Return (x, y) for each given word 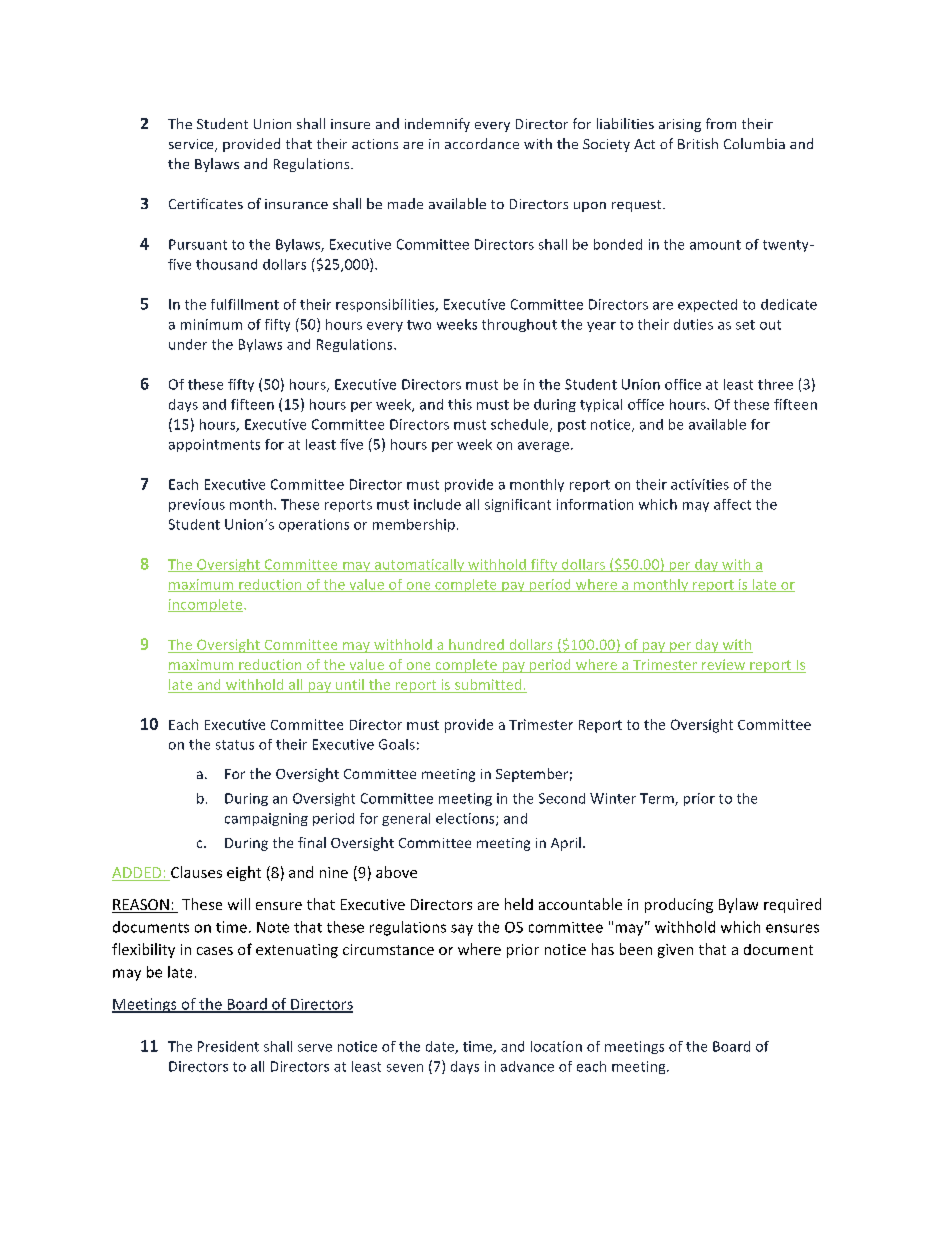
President (228, 1046)
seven (405, 1068)
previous (197, 505)
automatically (419, 565)
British (698, 143)
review (723, 664)
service (192, 145)
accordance (482, 143)
